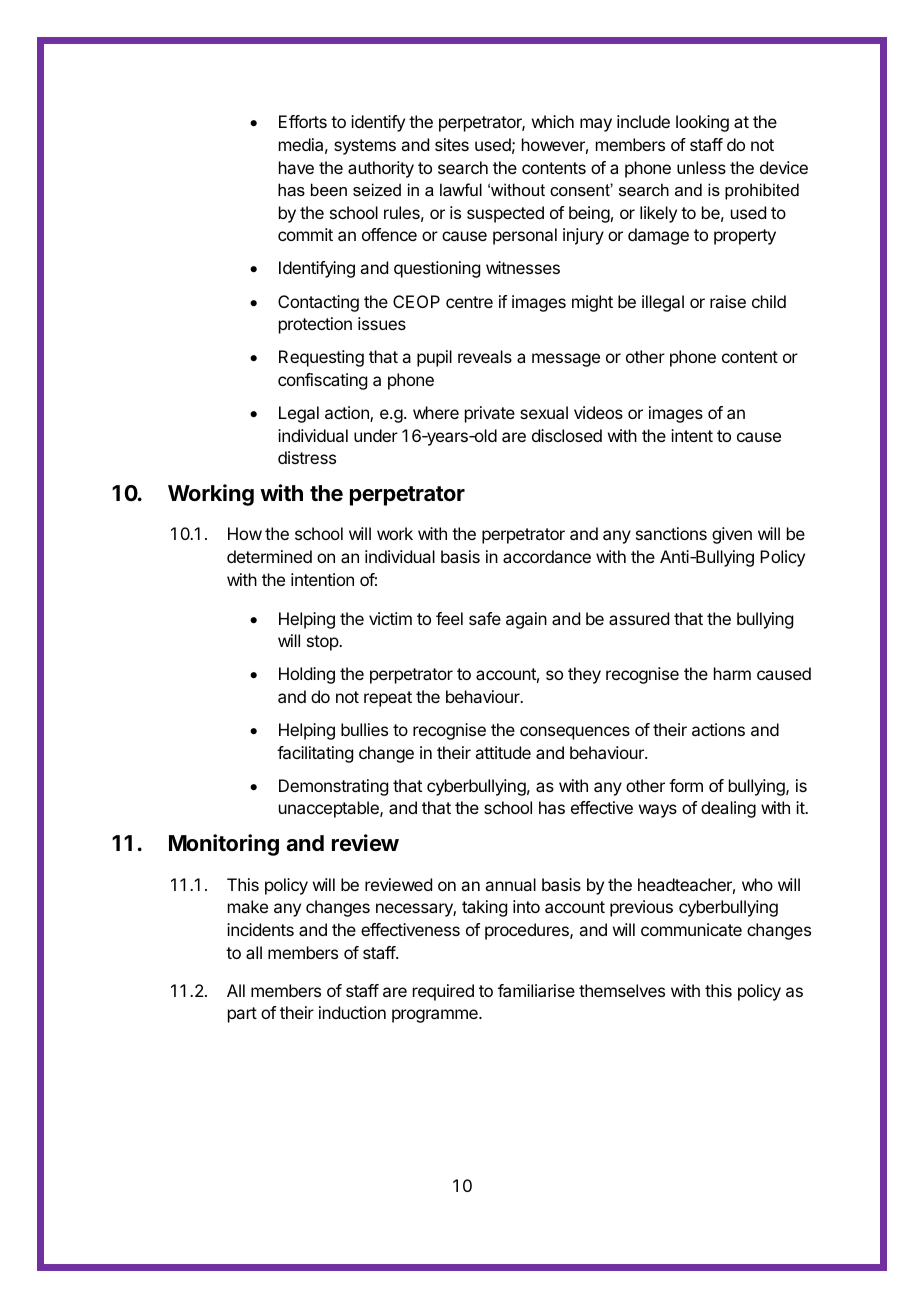 The height and width of the page is (1308, 924). I want to click on have, so click(296, 167).
